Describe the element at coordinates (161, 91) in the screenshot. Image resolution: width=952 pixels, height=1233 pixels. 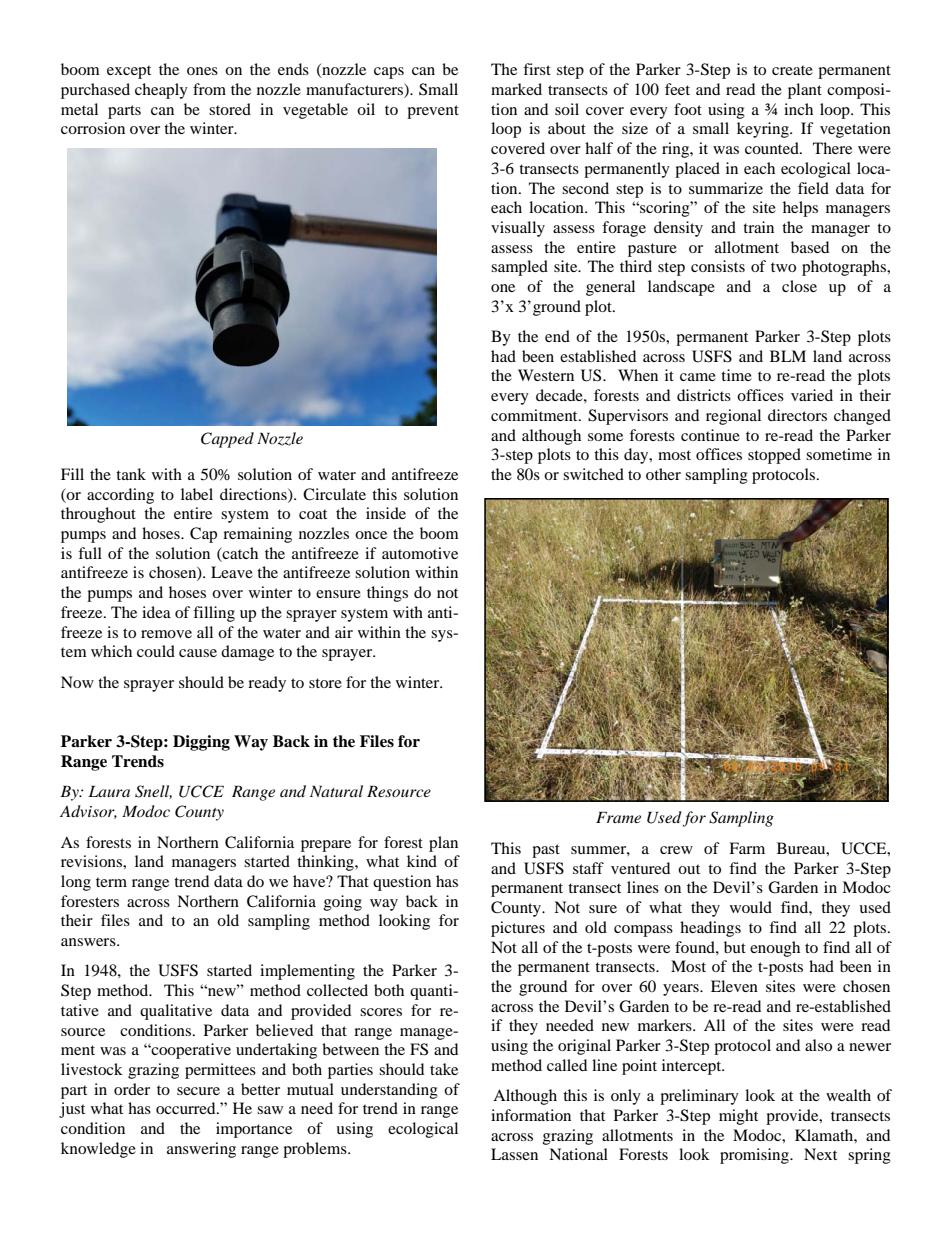
I see `cheaply` at that location.
